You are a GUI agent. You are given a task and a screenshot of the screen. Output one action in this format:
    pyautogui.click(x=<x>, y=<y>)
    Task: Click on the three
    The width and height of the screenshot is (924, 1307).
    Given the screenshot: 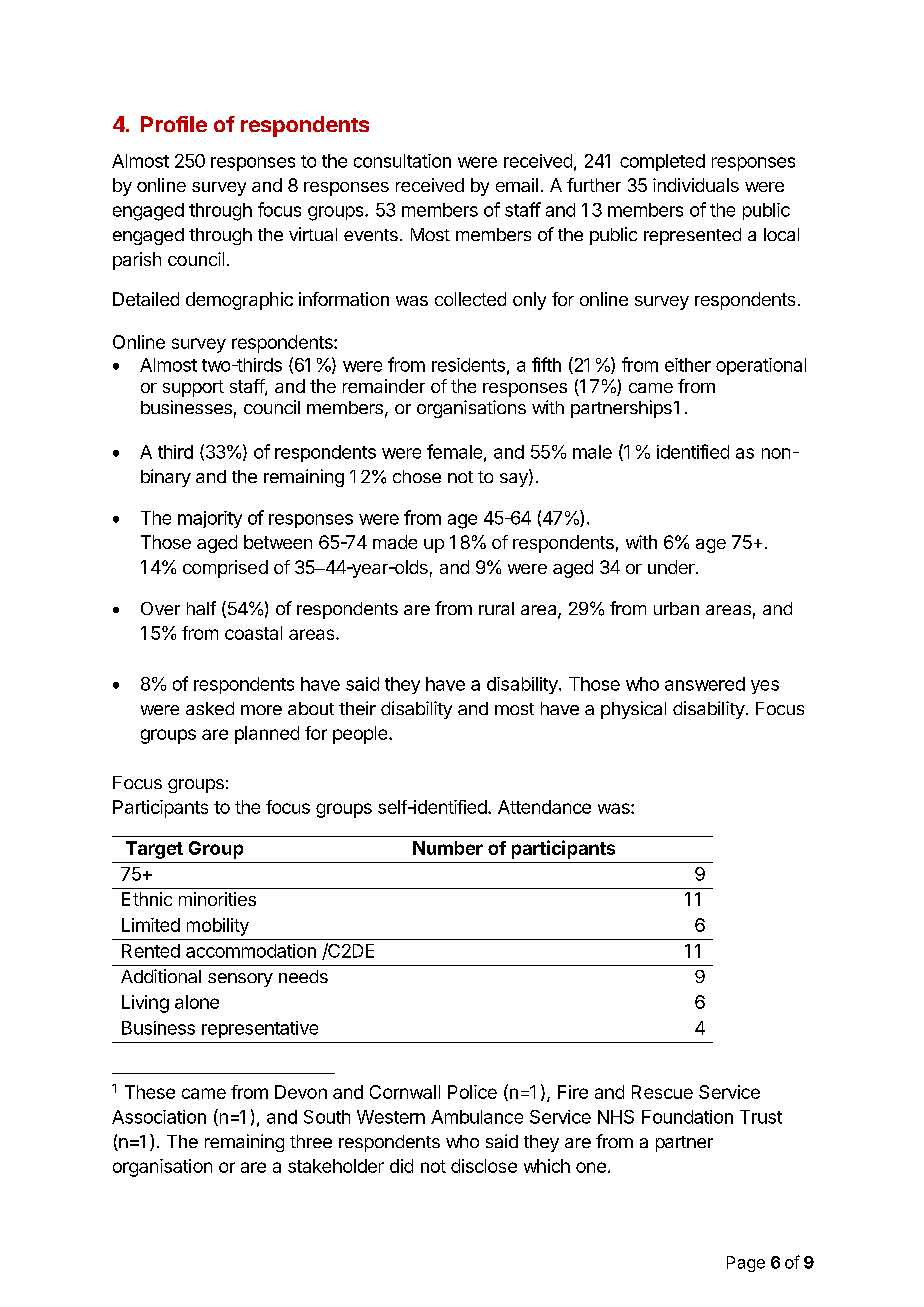 What is the action you would take?
    pyautogui.click(x=311, y=1141)
